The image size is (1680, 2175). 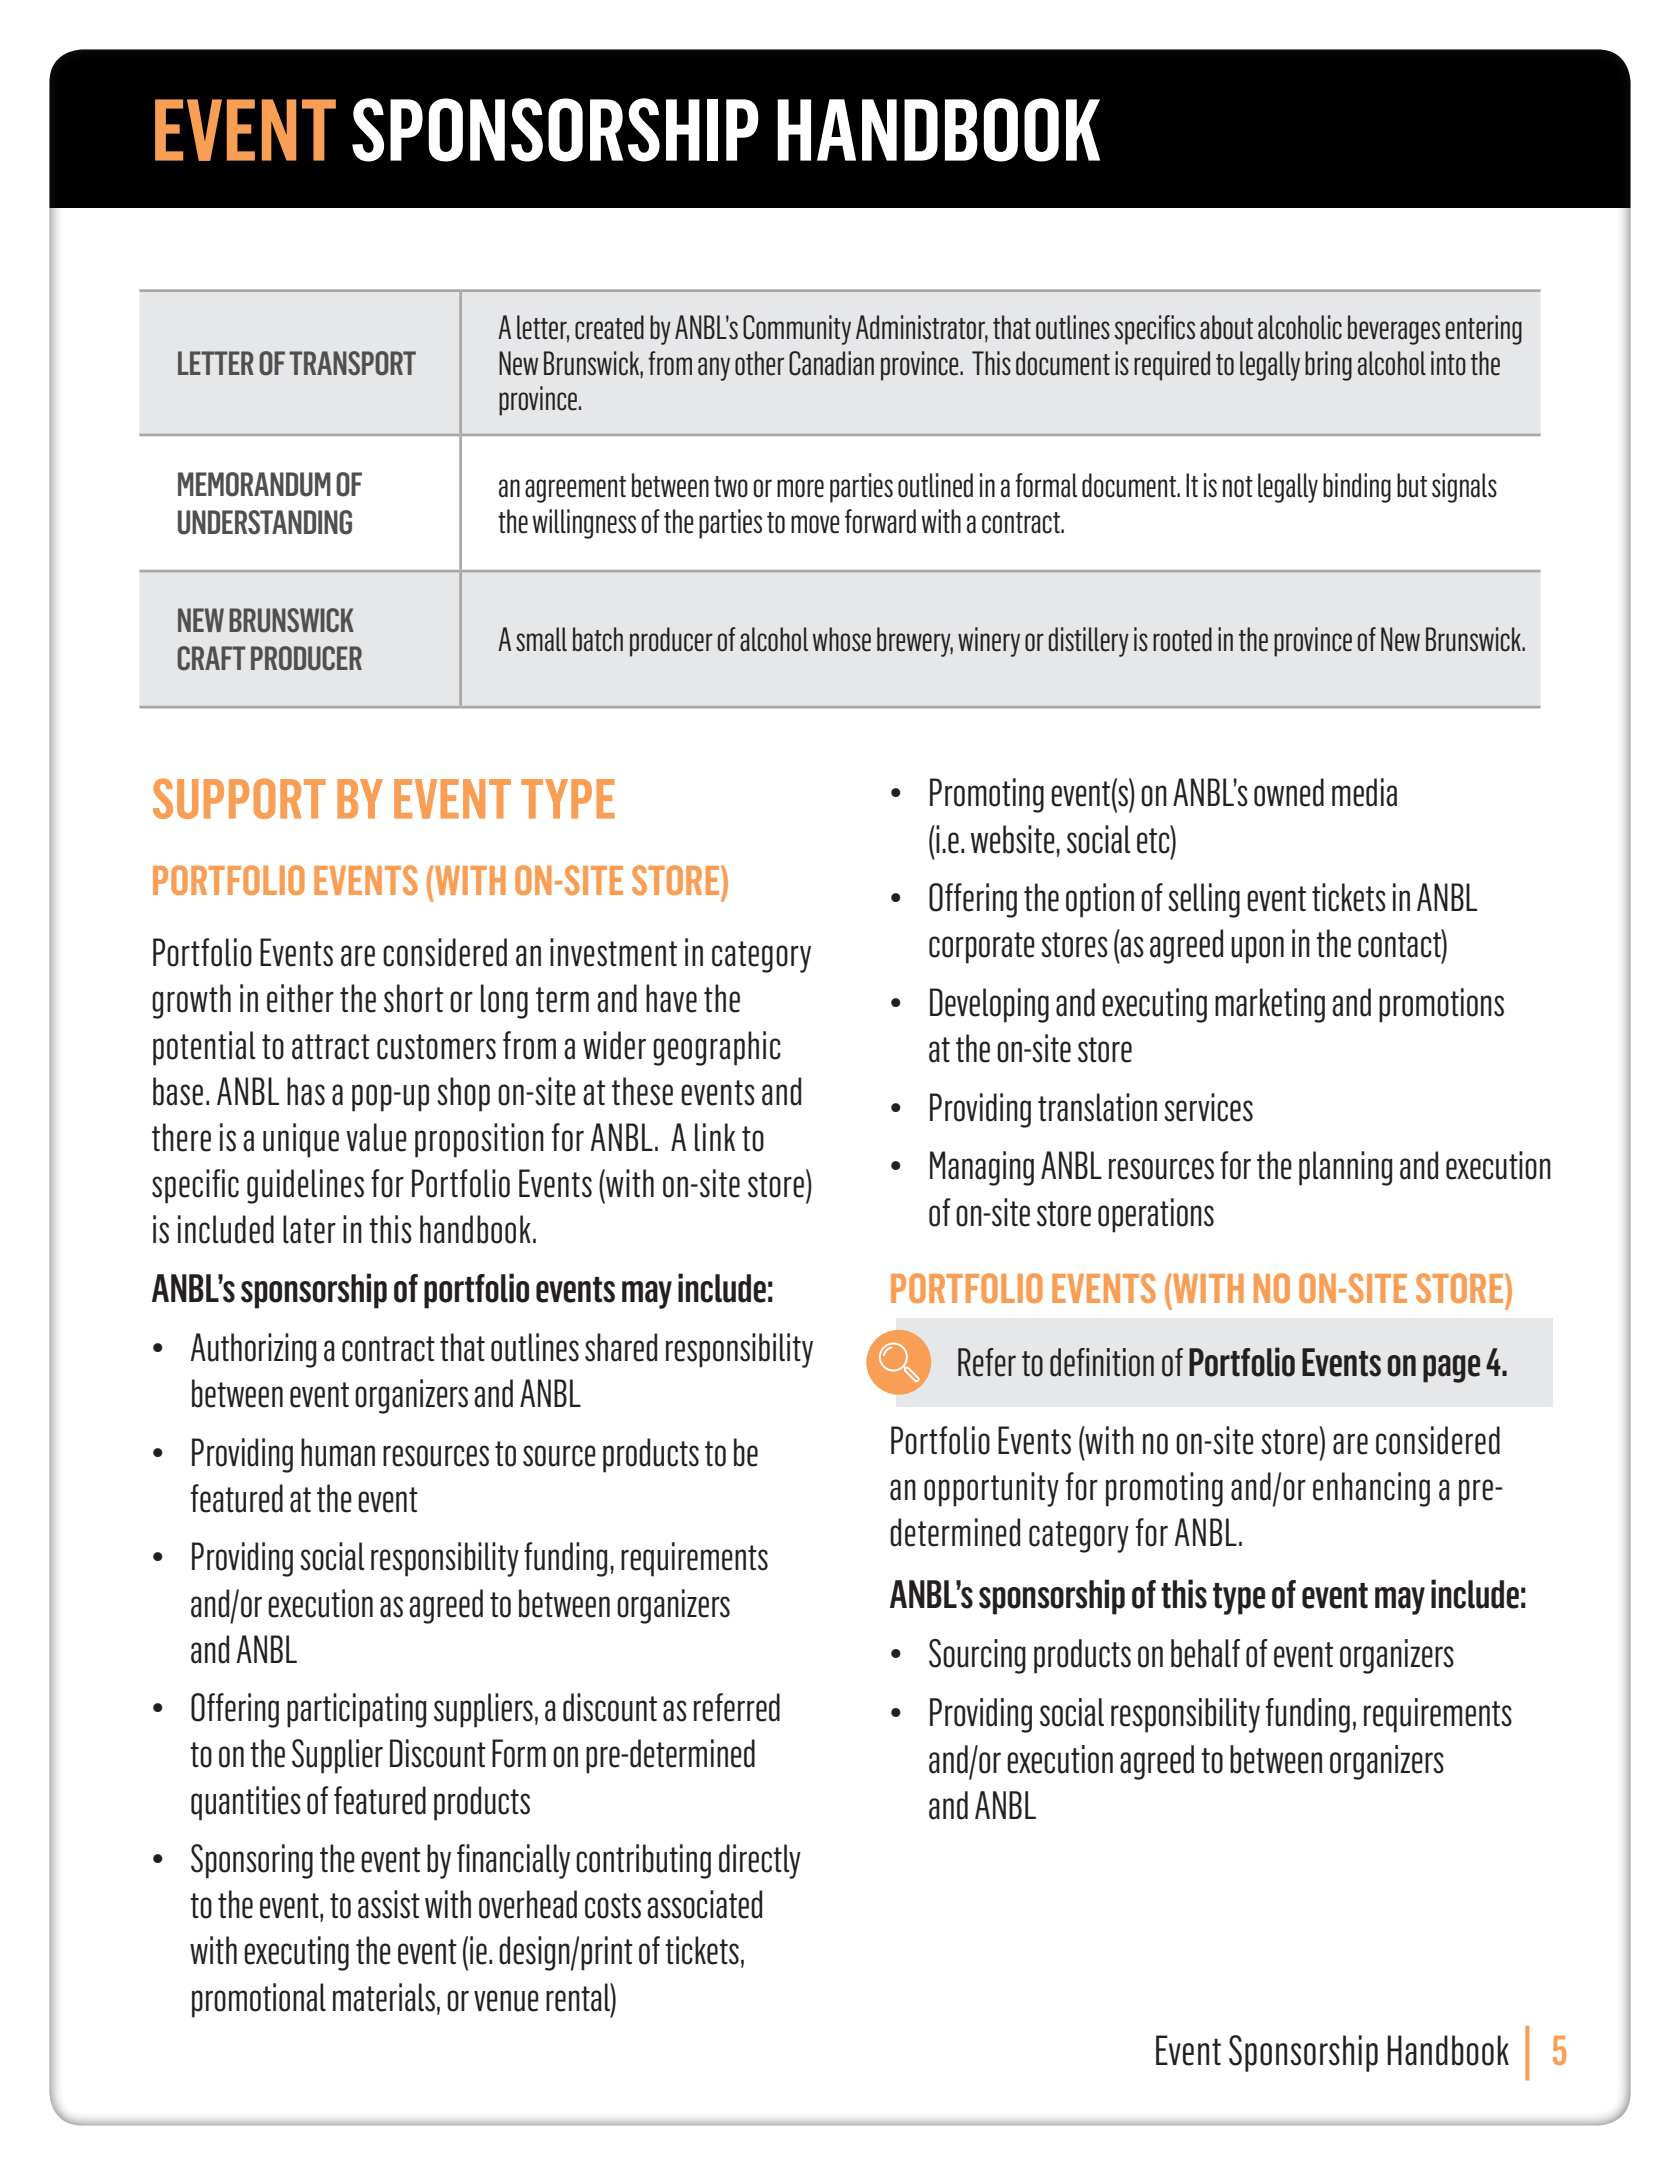 What do you see at coordinates (831, 363) in the screenshot?
I see `Canadian` at bounding box center [831, 363].
